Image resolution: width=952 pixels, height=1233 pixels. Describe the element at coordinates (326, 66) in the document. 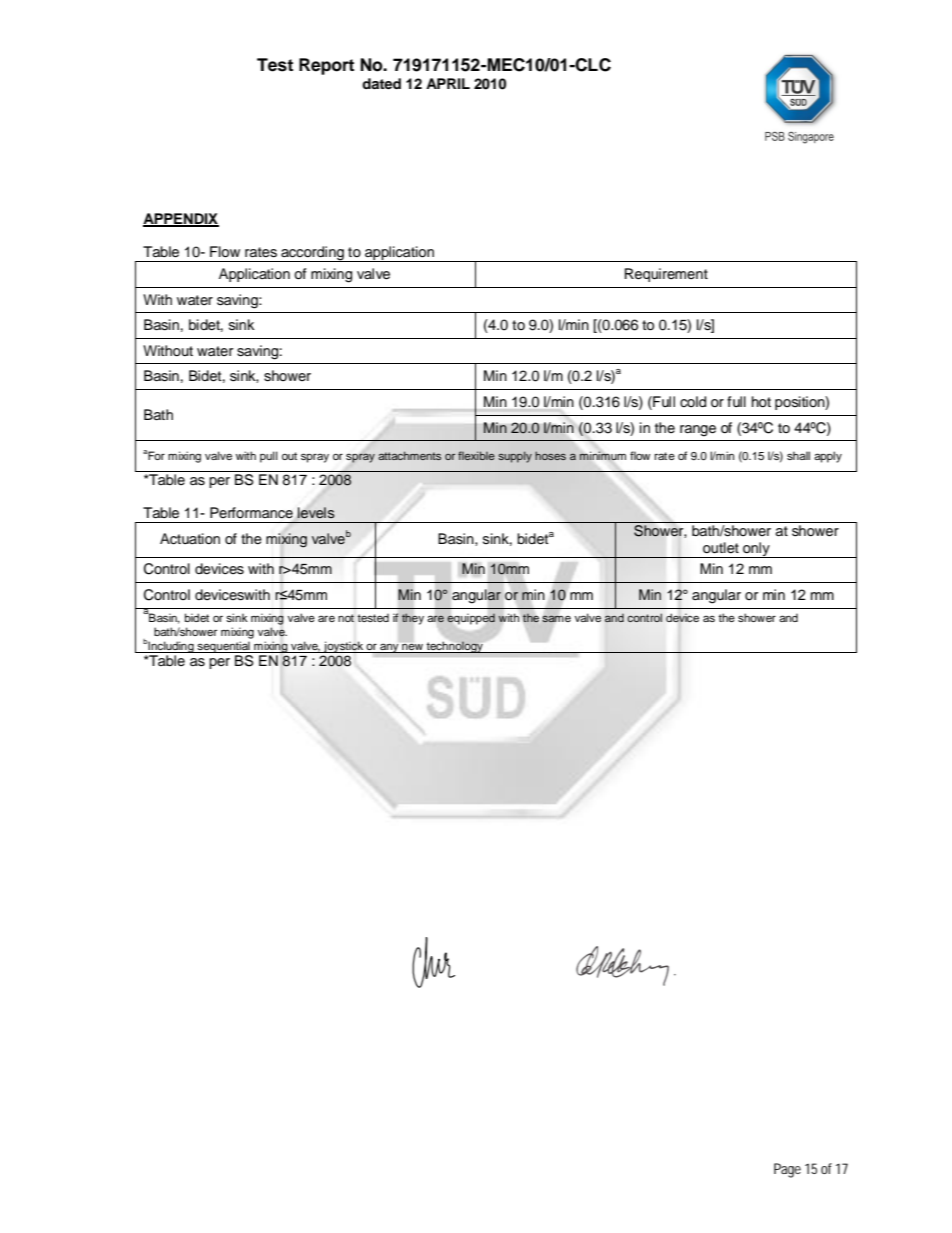

I see `Report` at that location.
